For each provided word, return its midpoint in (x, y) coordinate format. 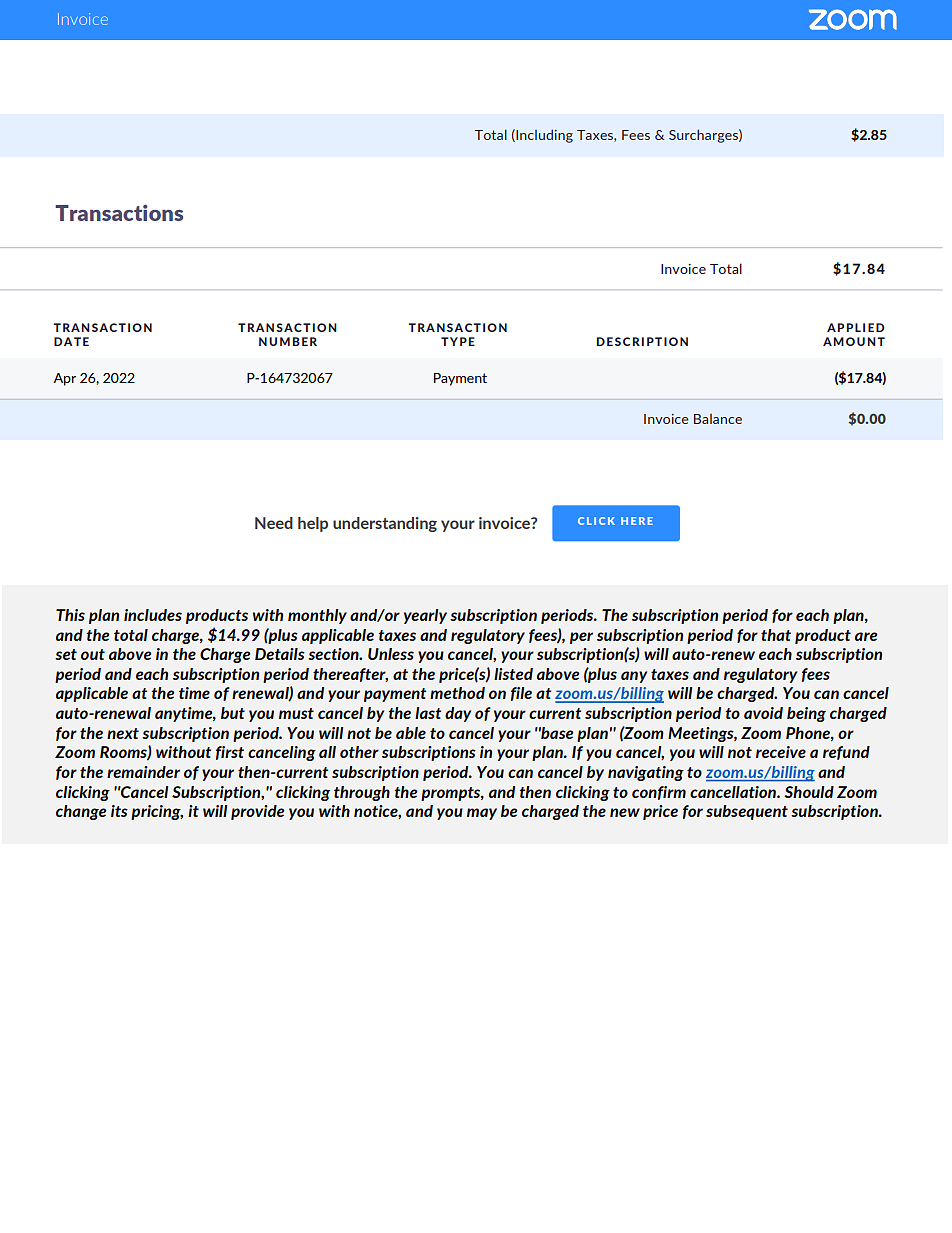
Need (274, 523)
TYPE (458, 341)
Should (809, 792)
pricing (157, 812)
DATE (71, 341)
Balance (718, 419)
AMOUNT (854, 341)
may (482, 814)
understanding (385, 524)
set (66, 654)
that (776, 635)
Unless (391, 654)
